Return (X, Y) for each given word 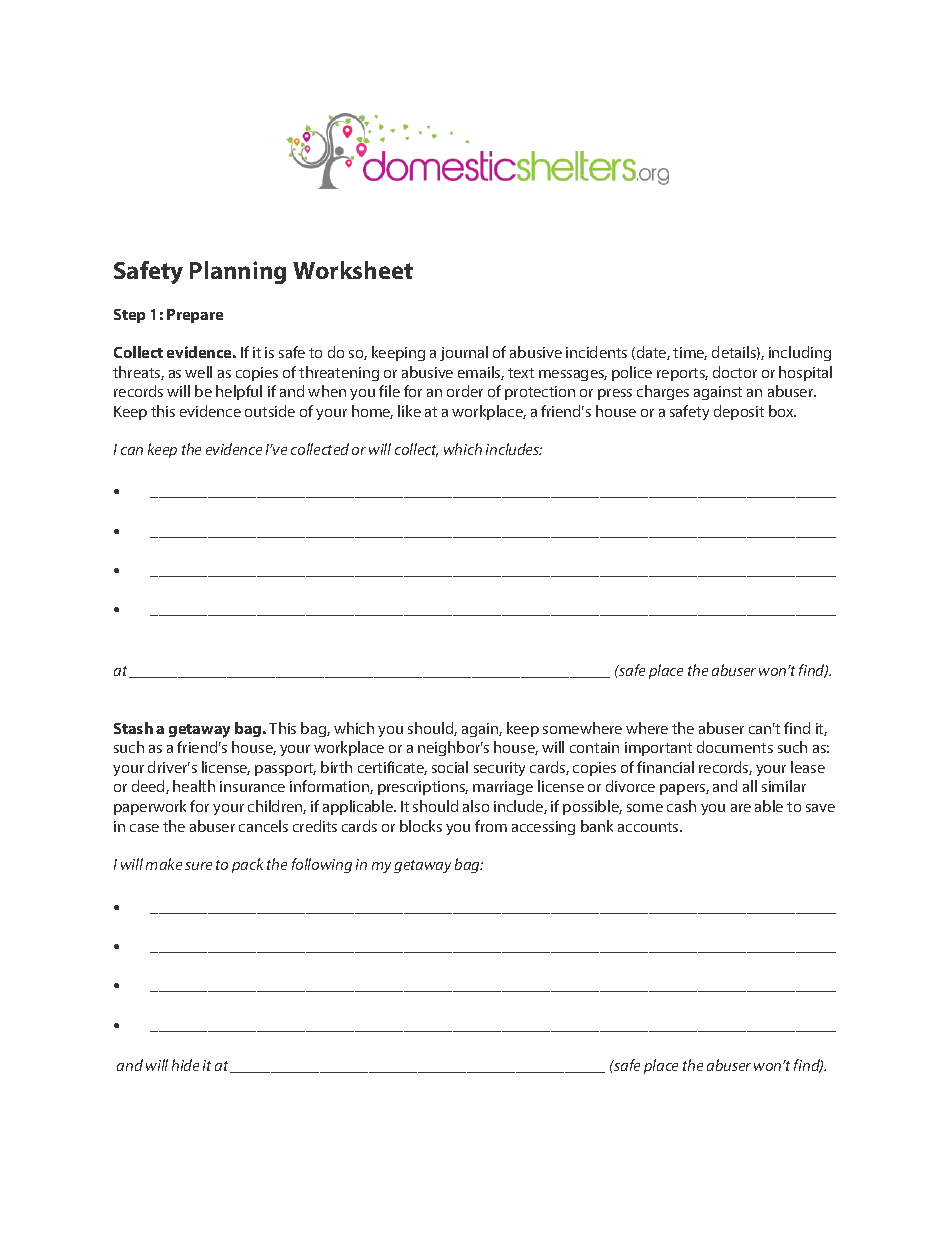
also (476, 806)
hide (185, 1065)
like (409, 411)
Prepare (195, 316)
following (322, 865)
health (194, 786)
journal (464, 353)
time (690, 353)
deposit (739, 412)
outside (270, 411)
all (750, 786)
